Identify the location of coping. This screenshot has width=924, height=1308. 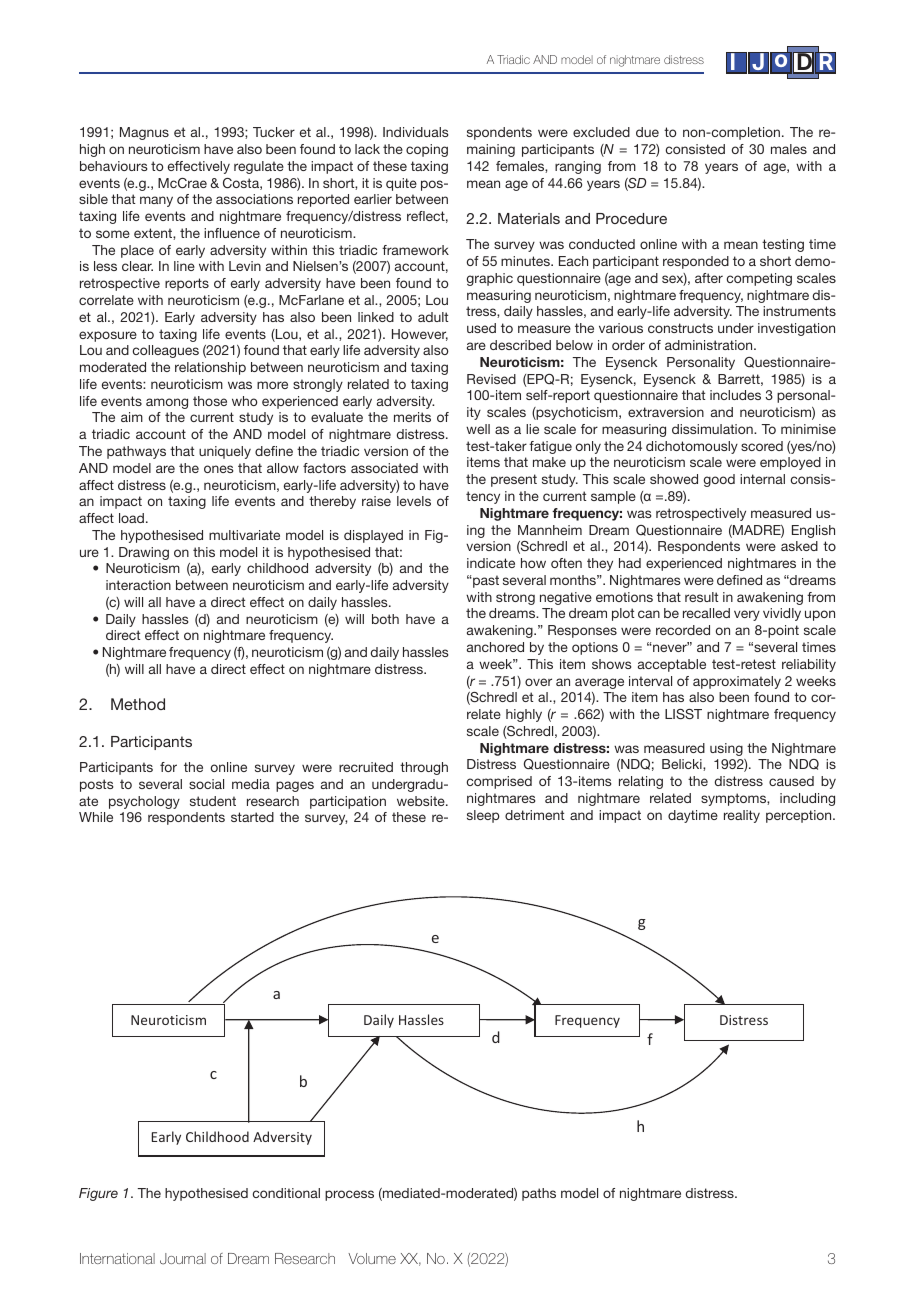
(427, 150).
